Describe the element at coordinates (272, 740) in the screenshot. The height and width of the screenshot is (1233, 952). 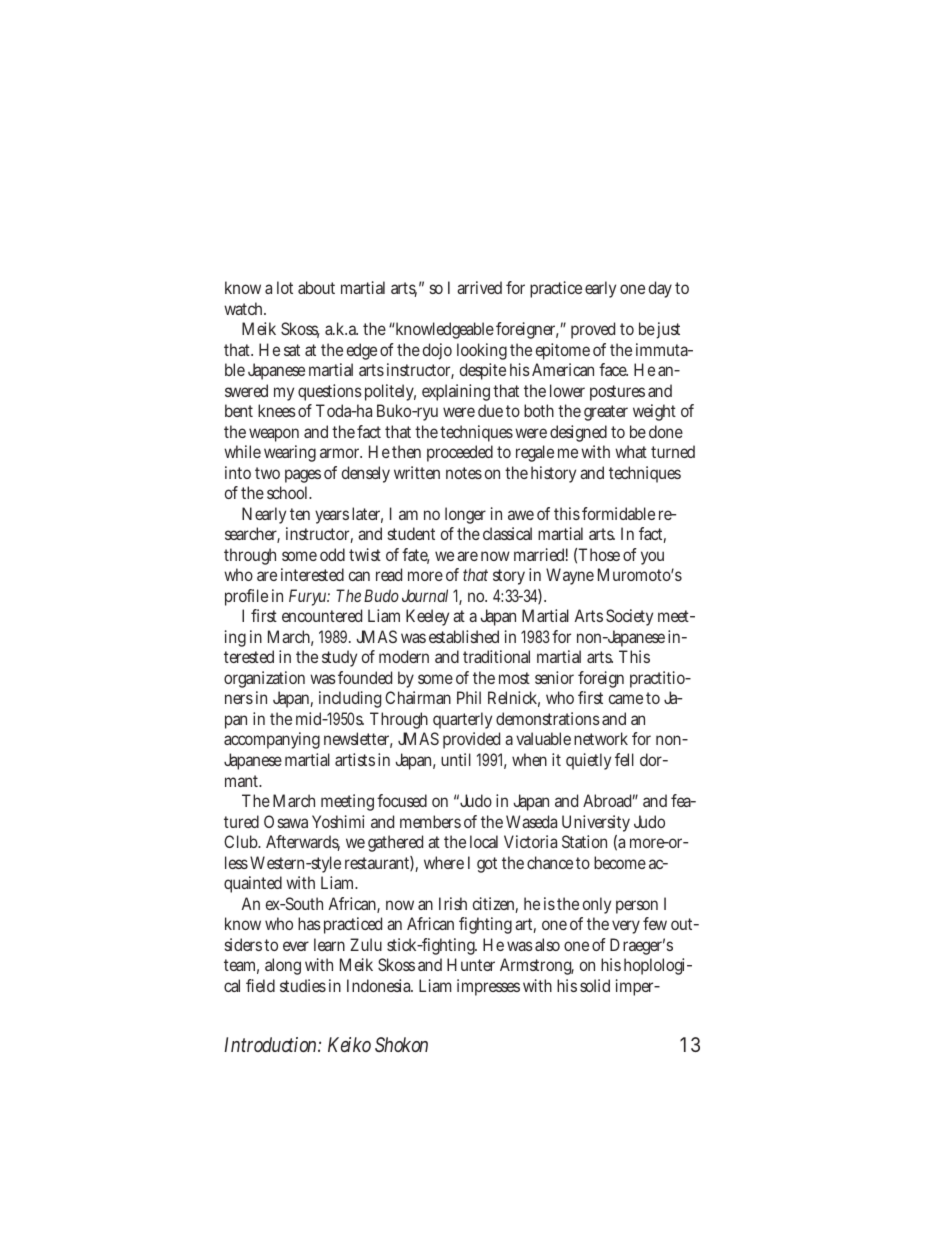
I see `accompanying` at that location.
